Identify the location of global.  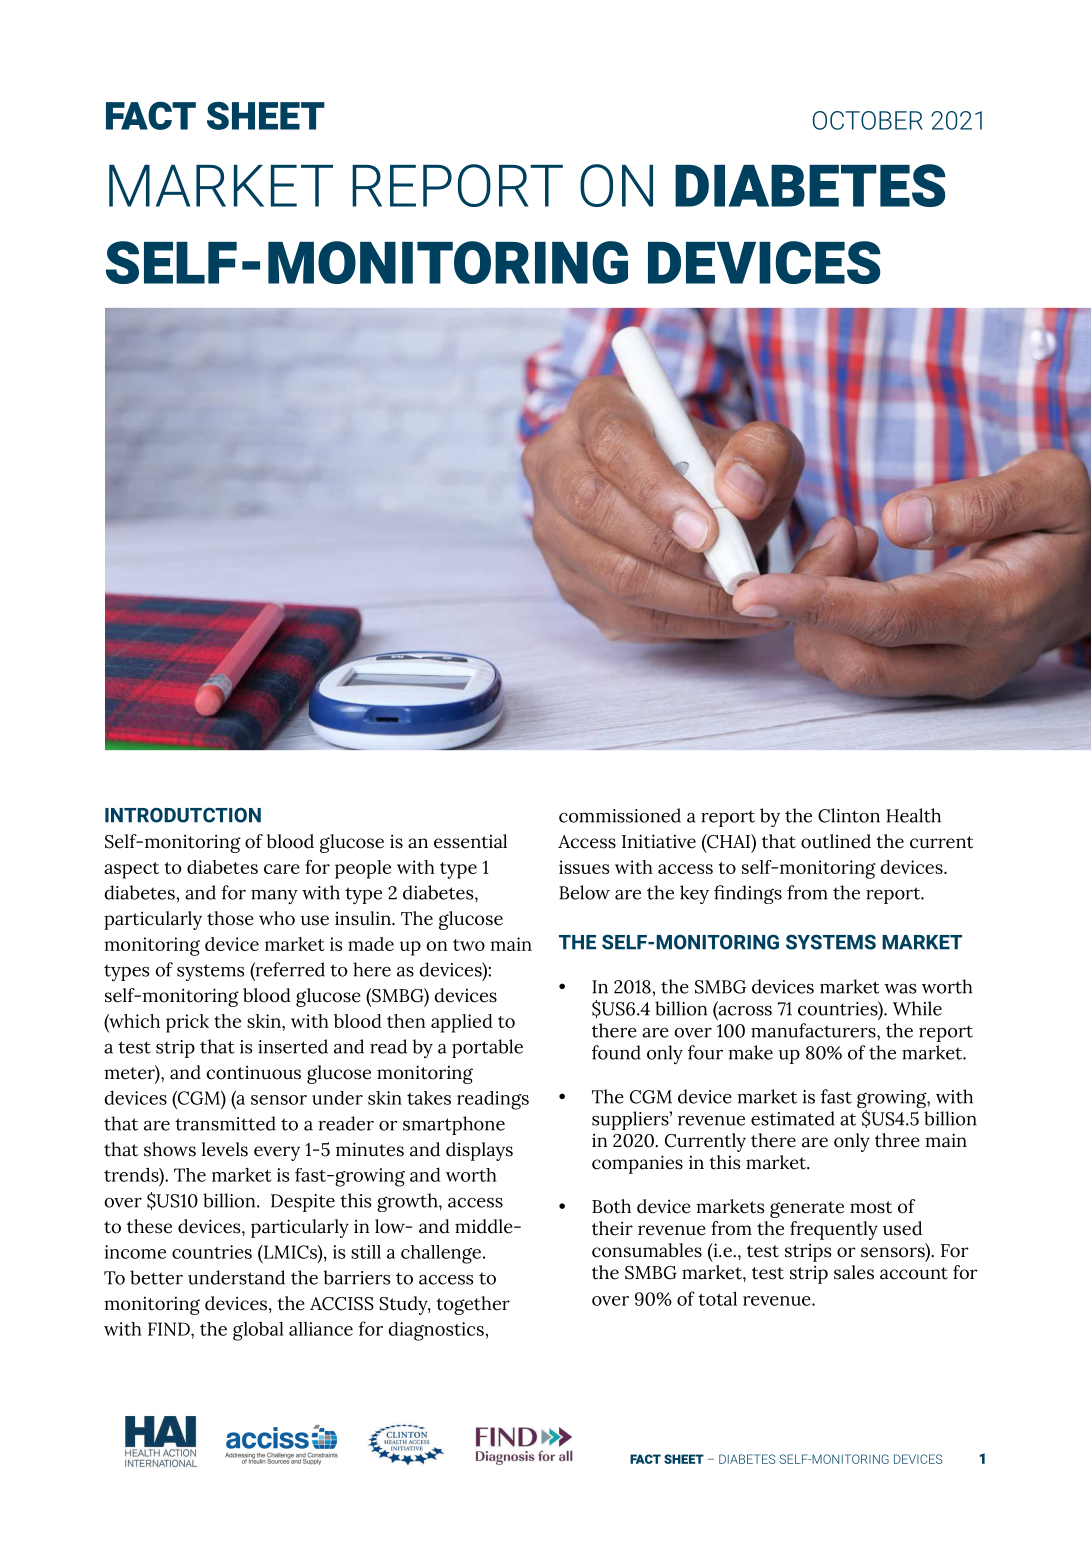
(258, 1331).
